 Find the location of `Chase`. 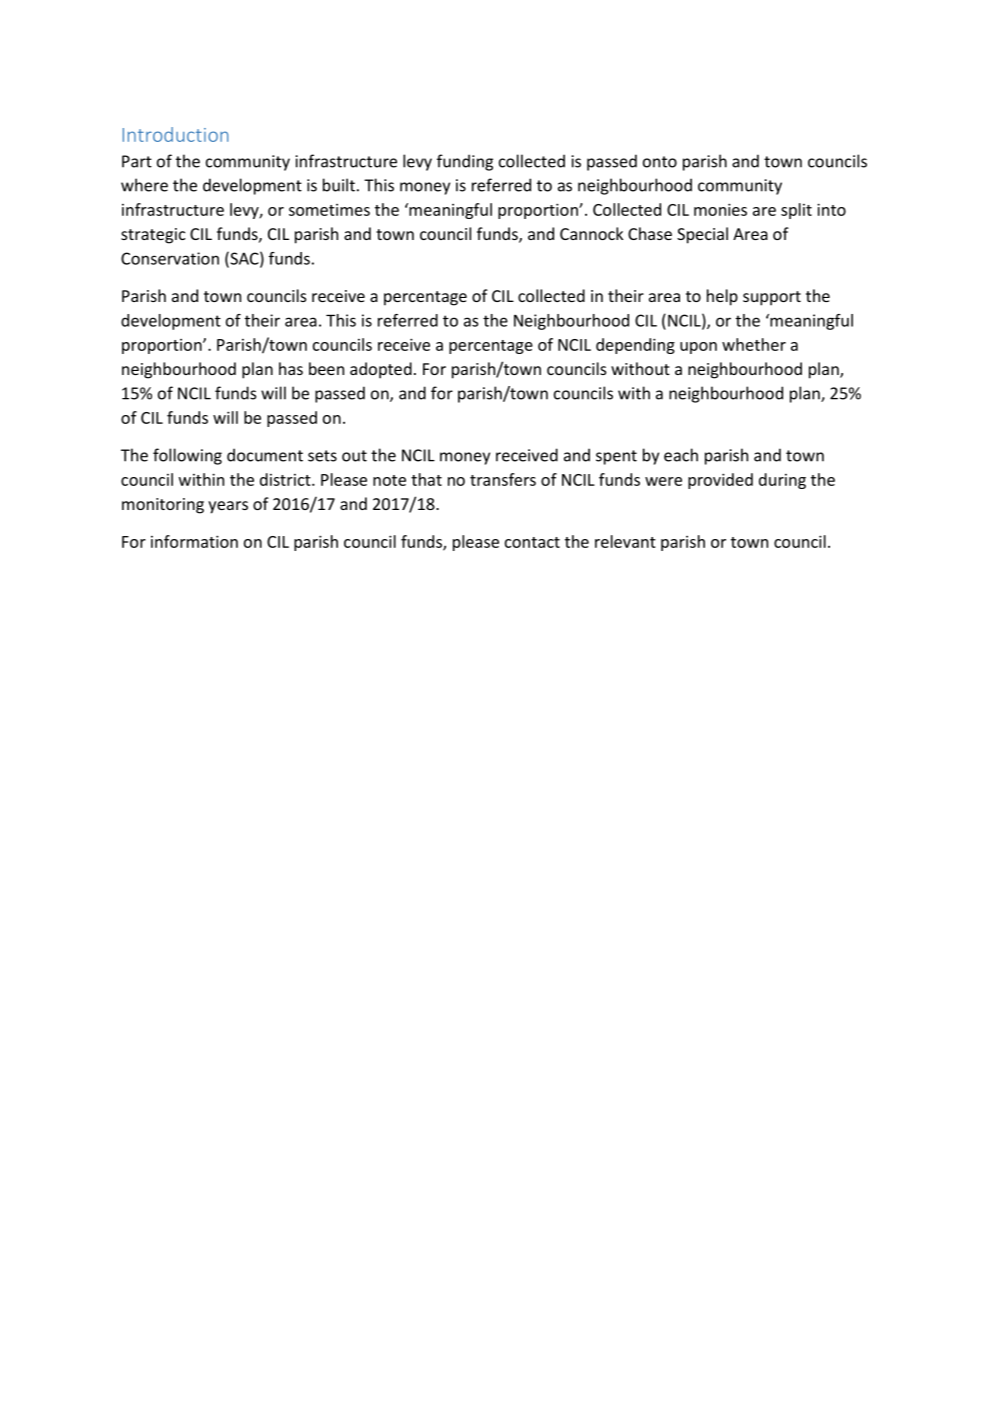

Chase is located at coordinates (650, 233).
